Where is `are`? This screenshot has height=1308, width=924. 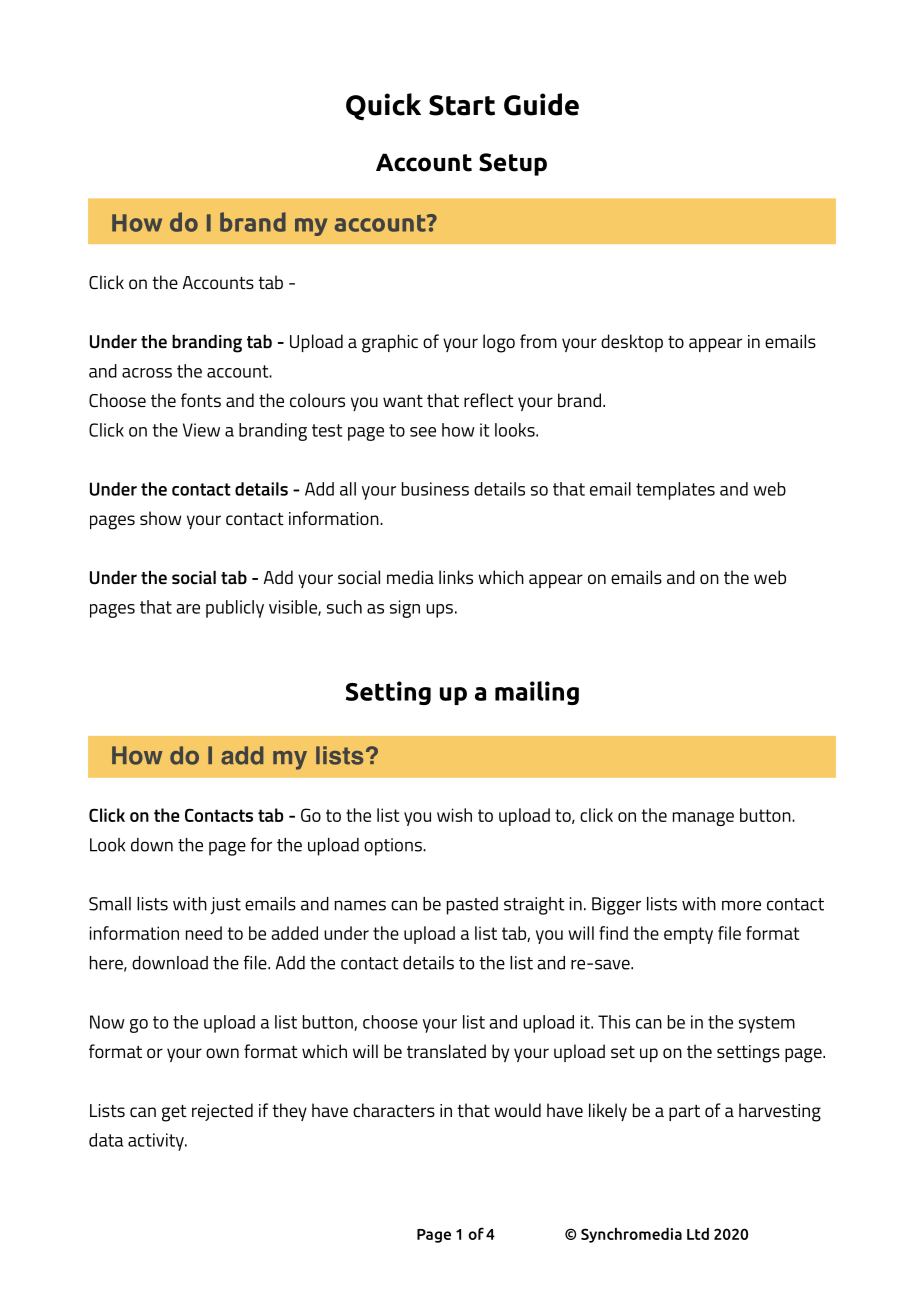
are is located at coordinates (188, 609).
